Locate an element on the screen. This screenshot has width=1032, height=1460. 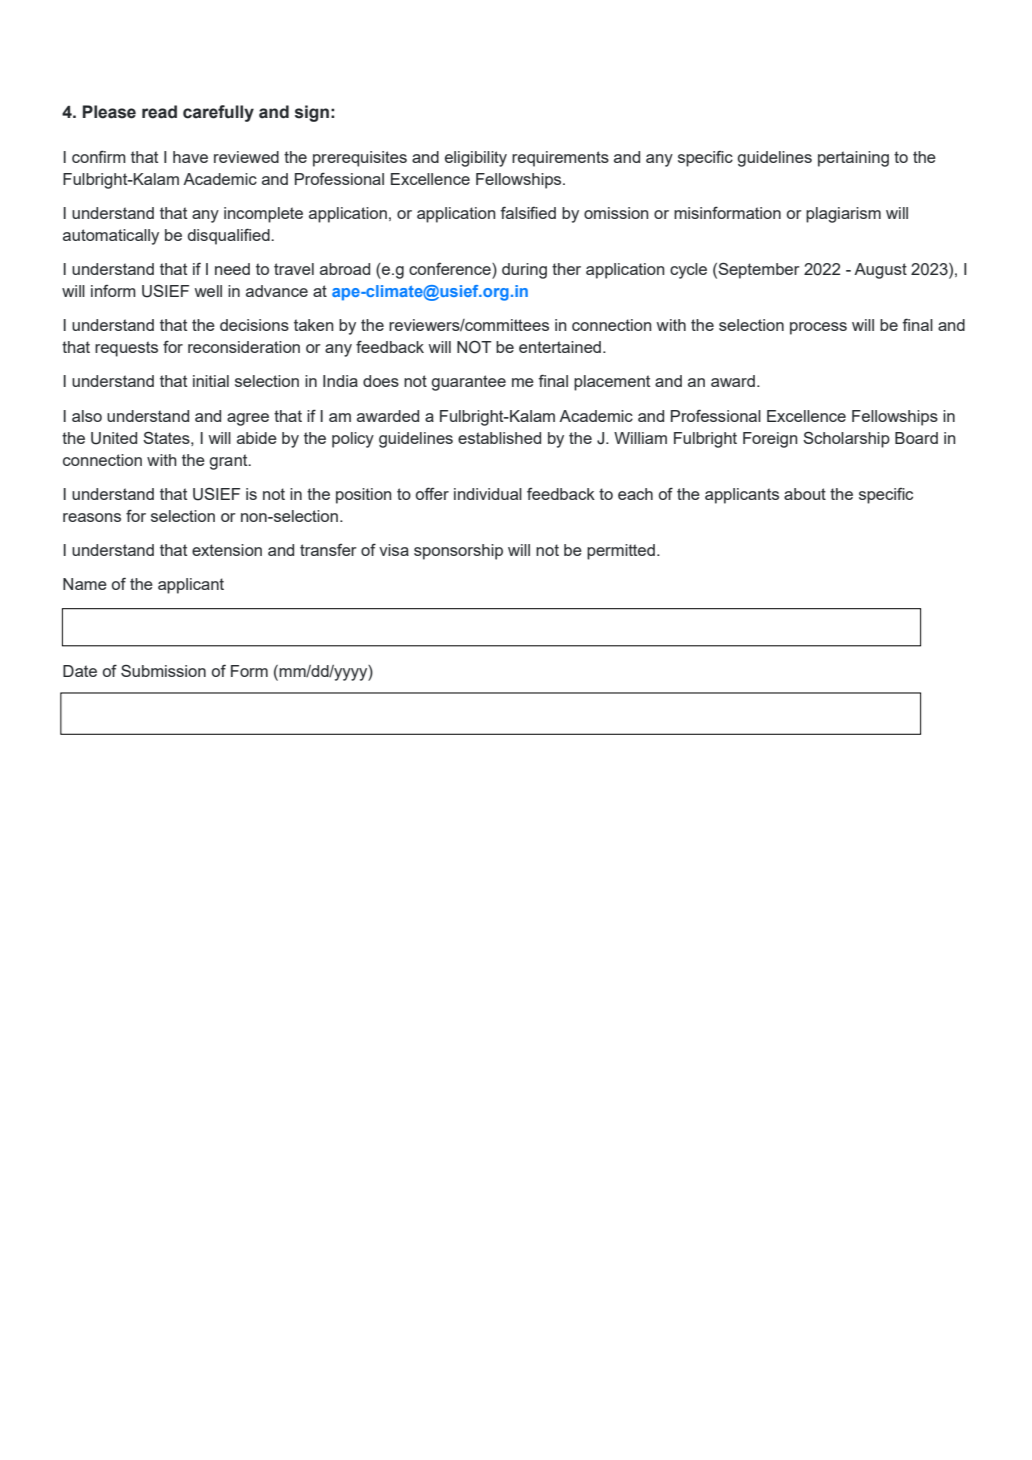
individual is located at coordinates (488, 494).
